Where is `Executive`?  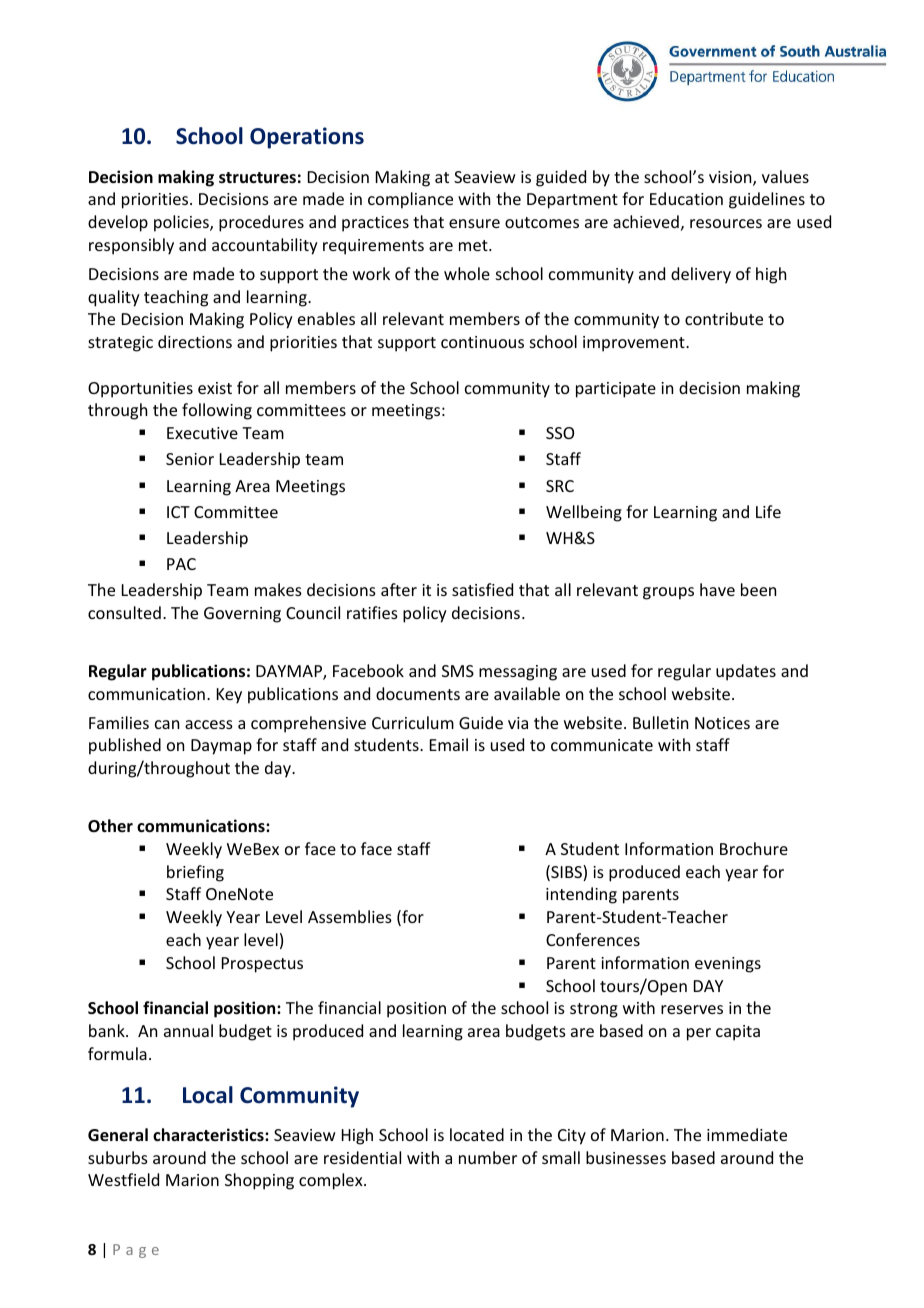 Executive is located at coordinates (202, 433).
